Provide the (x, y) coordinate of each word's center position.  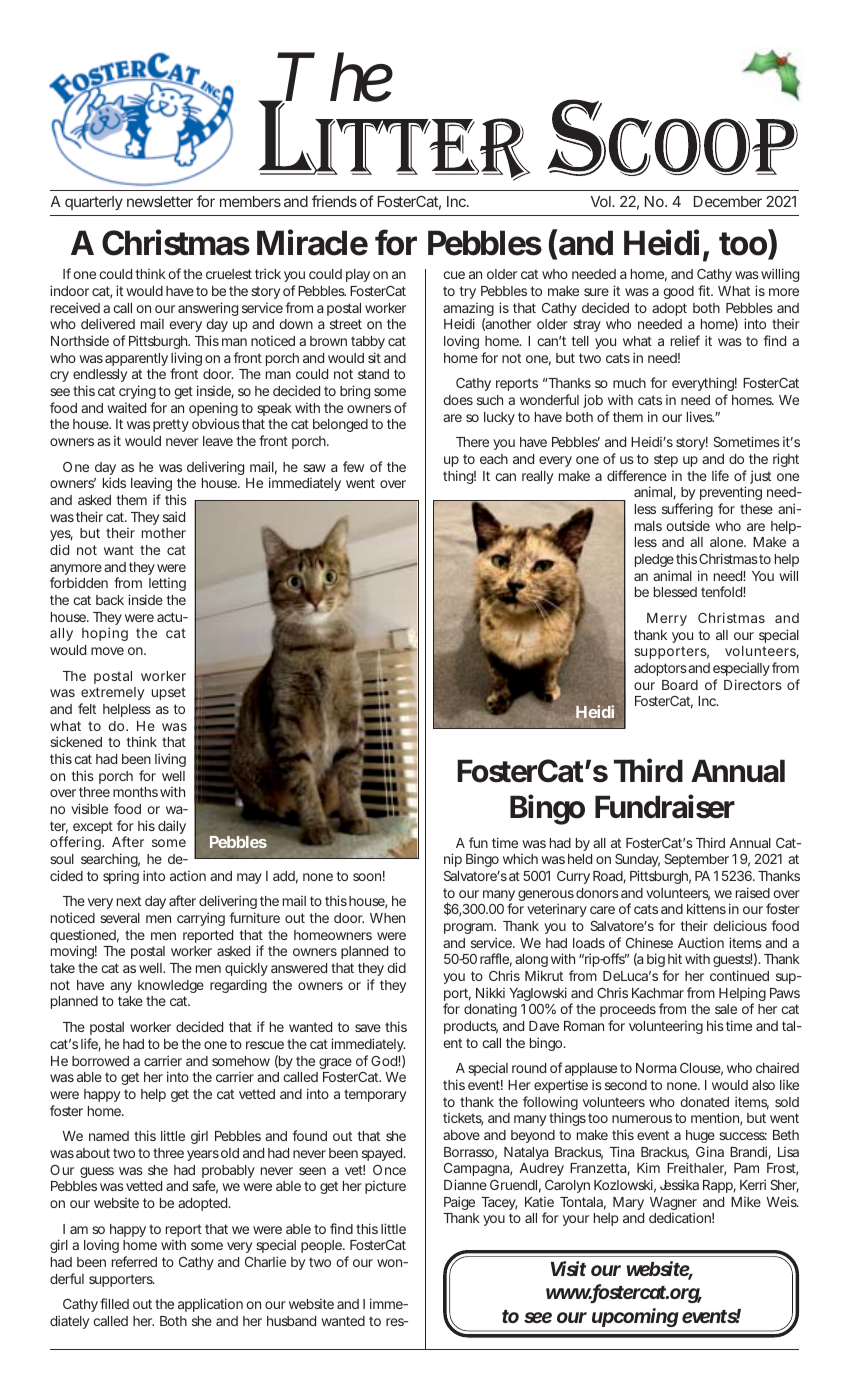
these (756, 509)
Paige (459, 1203)
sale (726, 1009)
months (135, 792)
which (520, 858)
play (358, 275)
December (728, 201)
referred (134, 1261)
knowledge (171, 986)
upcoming (634, 1319)
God (385, 1061)
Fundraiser (665, 806)
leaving (151, 486)
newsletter (160, 201)
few (353, 466)
